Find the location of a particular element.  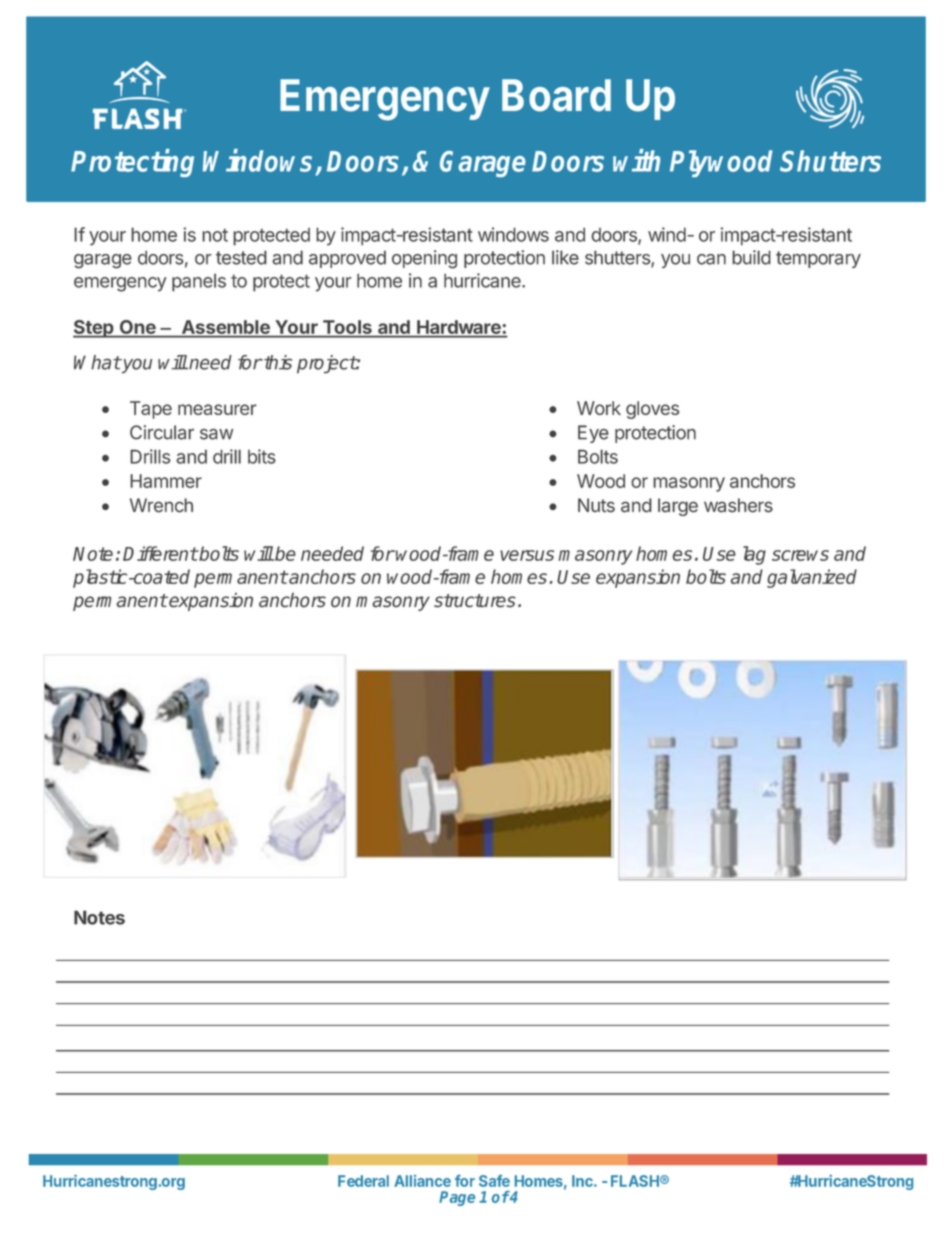

Safe is located at coordinates (494, 1181).
